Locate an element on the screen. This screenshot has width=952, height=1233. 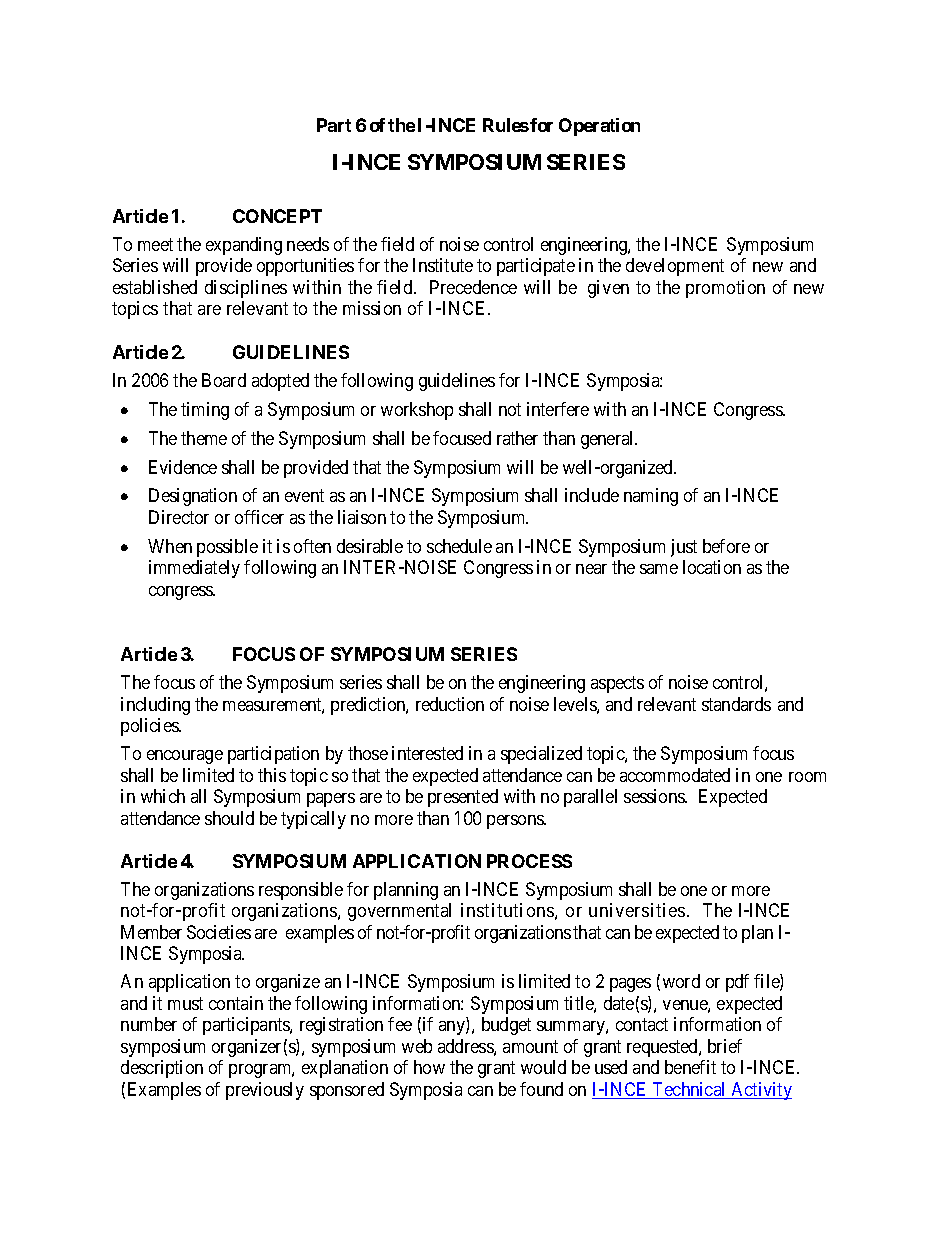
how is located at coordinates (429, 1067).
